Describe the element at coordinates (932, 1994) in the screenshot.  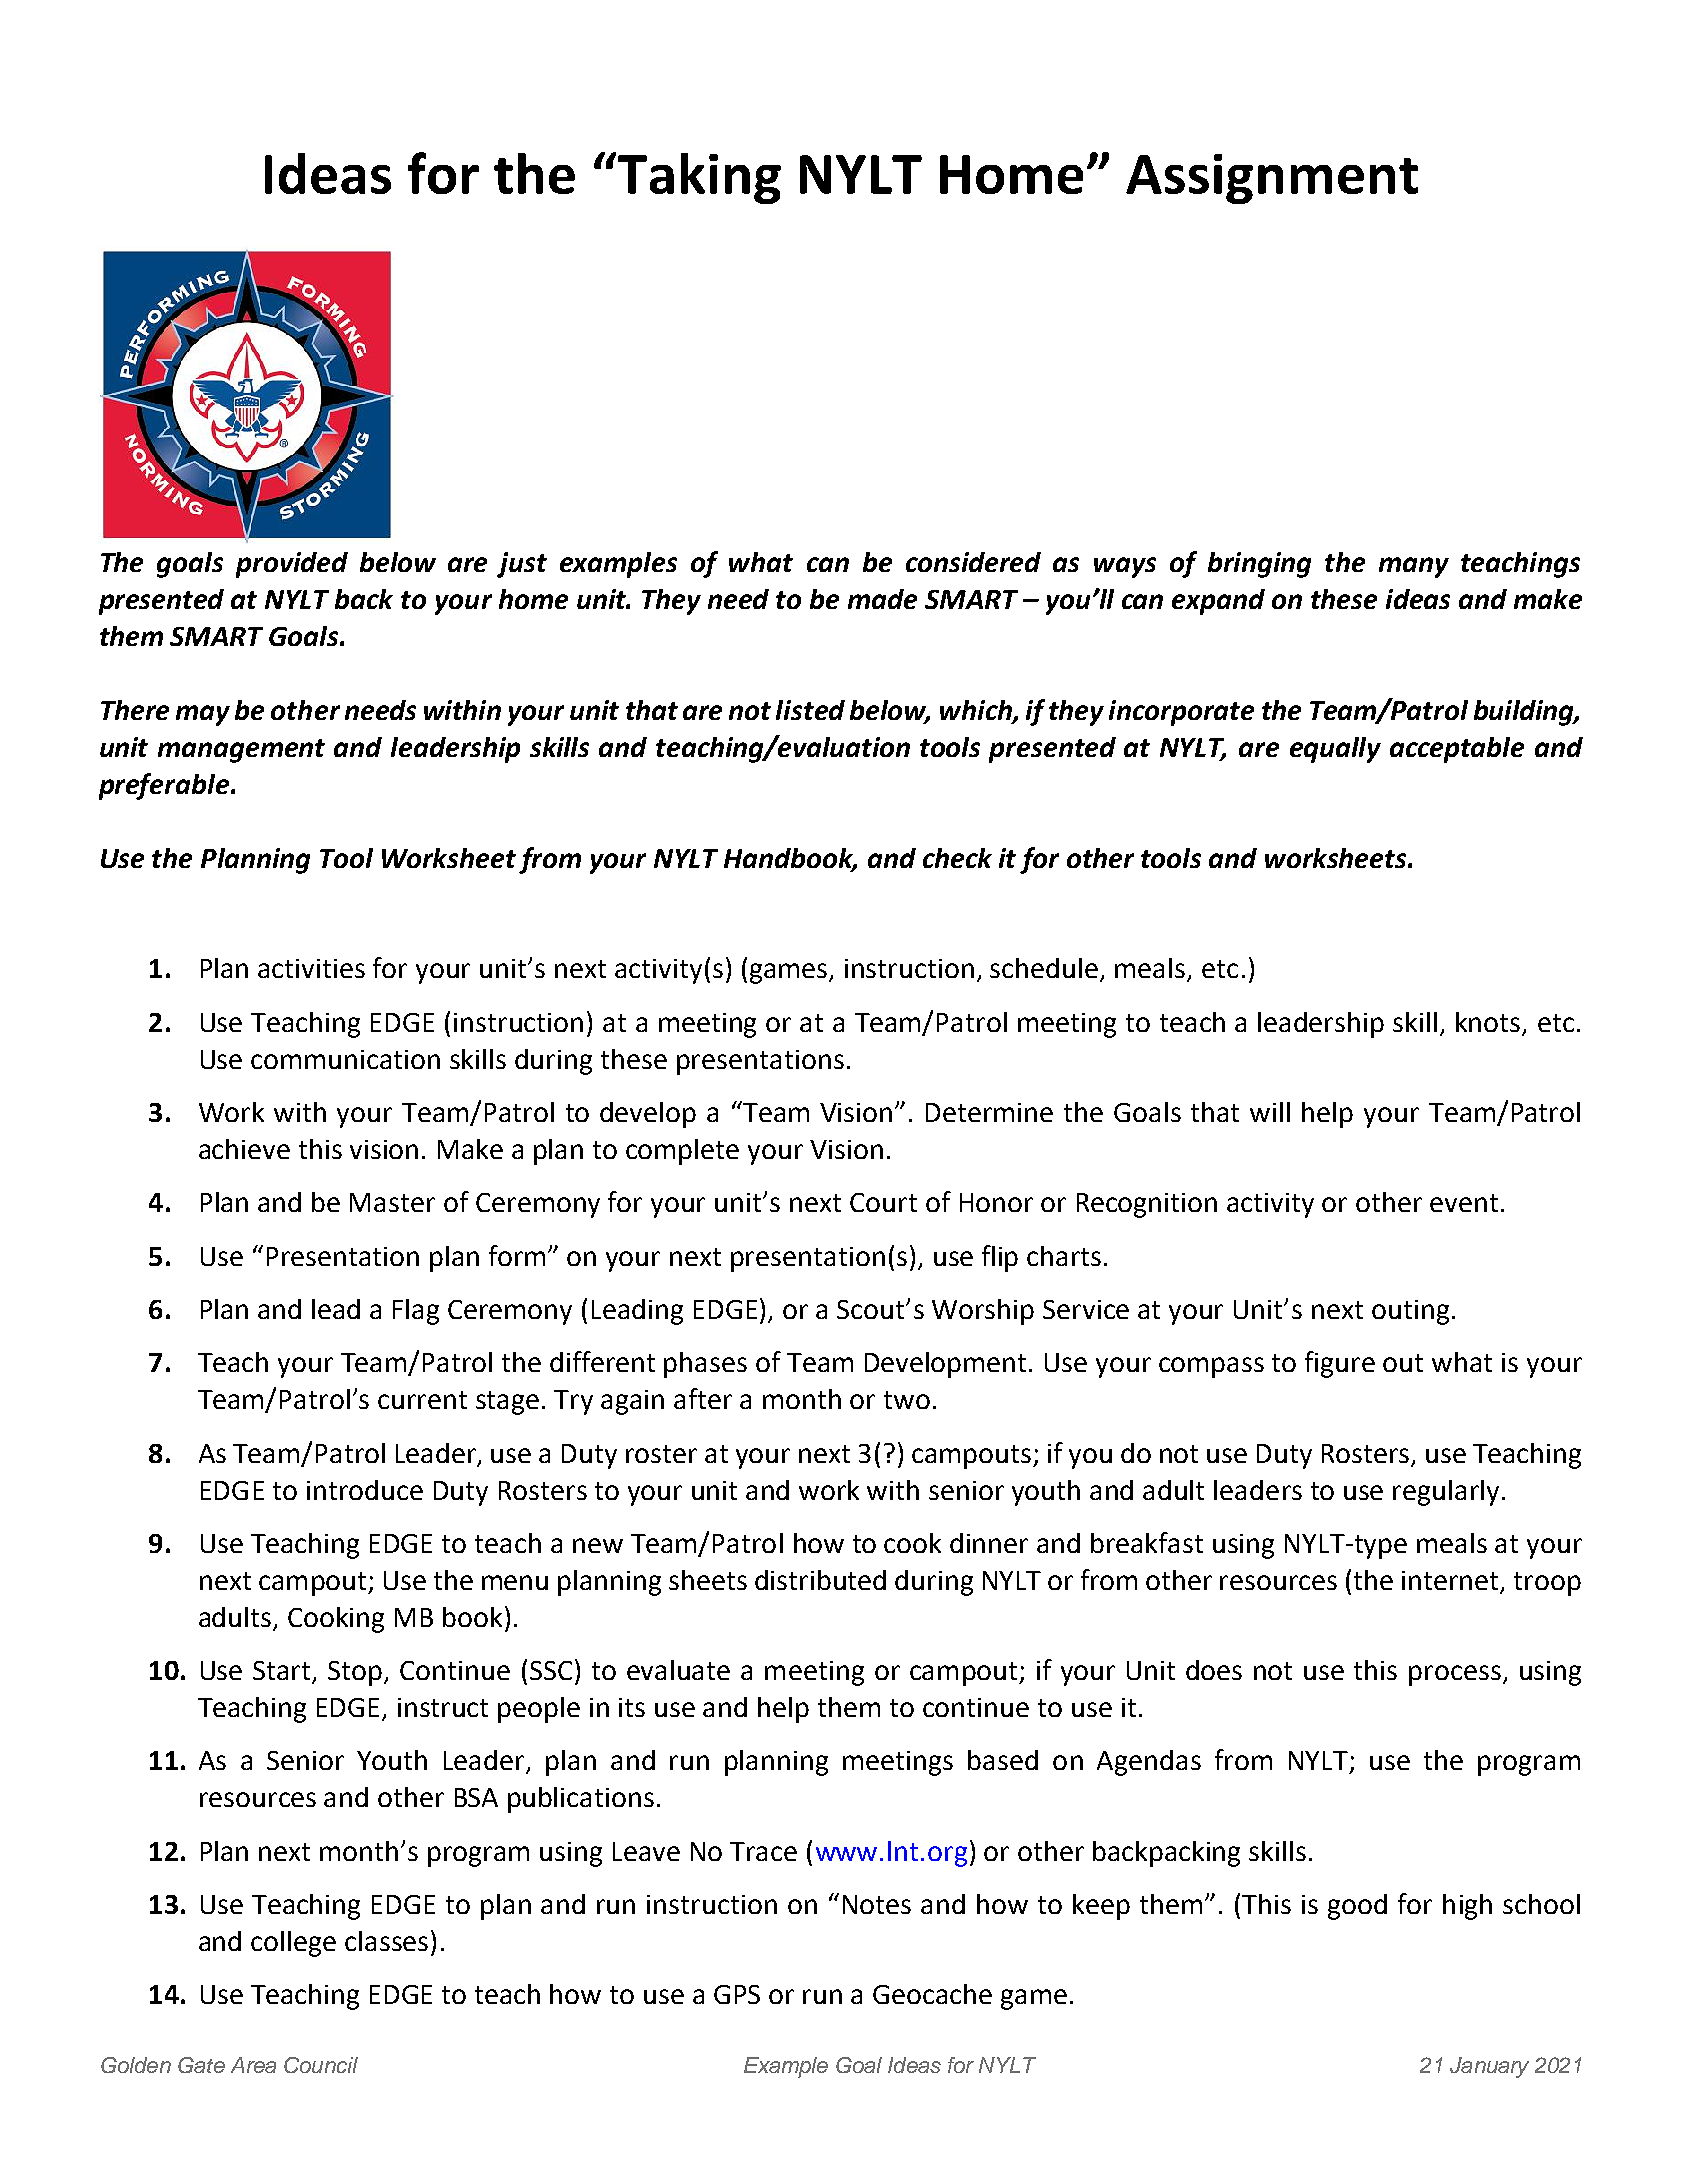
I see `Geocache` at that location.
